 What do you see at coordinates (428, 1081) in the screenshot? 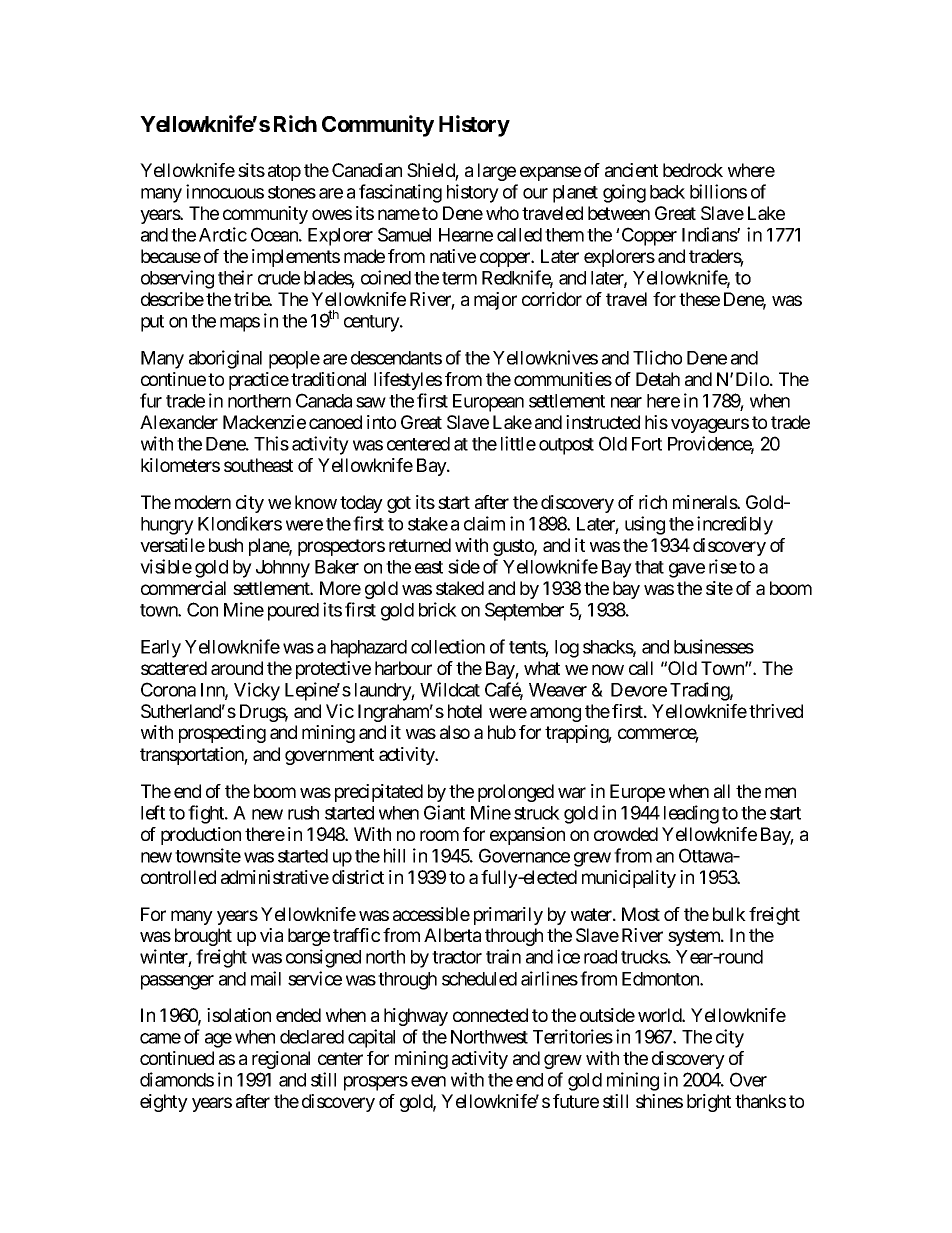
I see `even` at bounding box center [428, 1081].
